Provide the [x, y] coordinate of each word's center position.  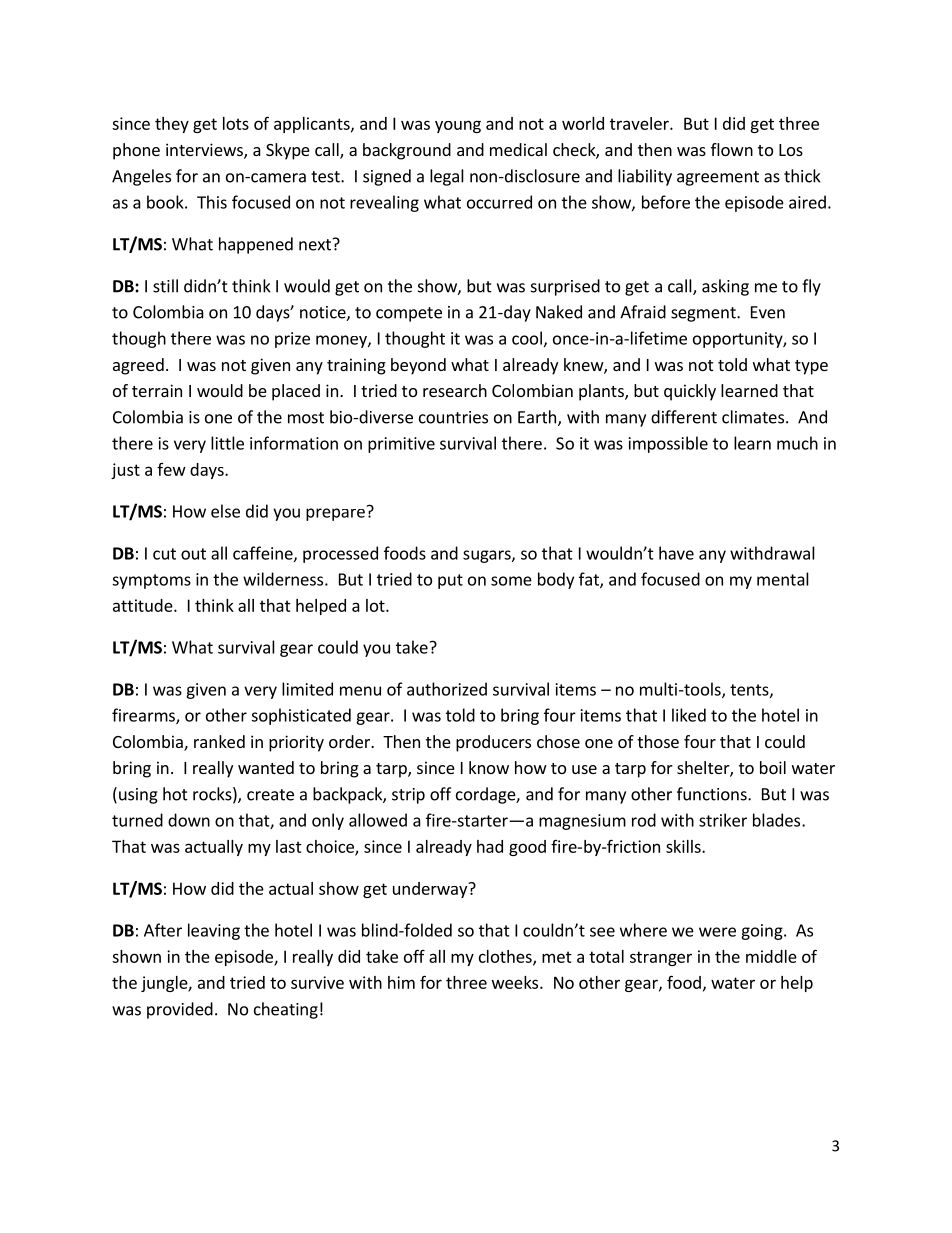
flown [732, 149]
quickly [690, 392]
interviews [205, 151]
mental [783, 579]
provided [180, 1010]
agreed [138, 366]
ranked [219, 741]
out [193, 554]
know [489, 767]
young [458, 126]
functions [713, 794]
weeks [516, 982]
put [450, 581]
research [455, 390]
